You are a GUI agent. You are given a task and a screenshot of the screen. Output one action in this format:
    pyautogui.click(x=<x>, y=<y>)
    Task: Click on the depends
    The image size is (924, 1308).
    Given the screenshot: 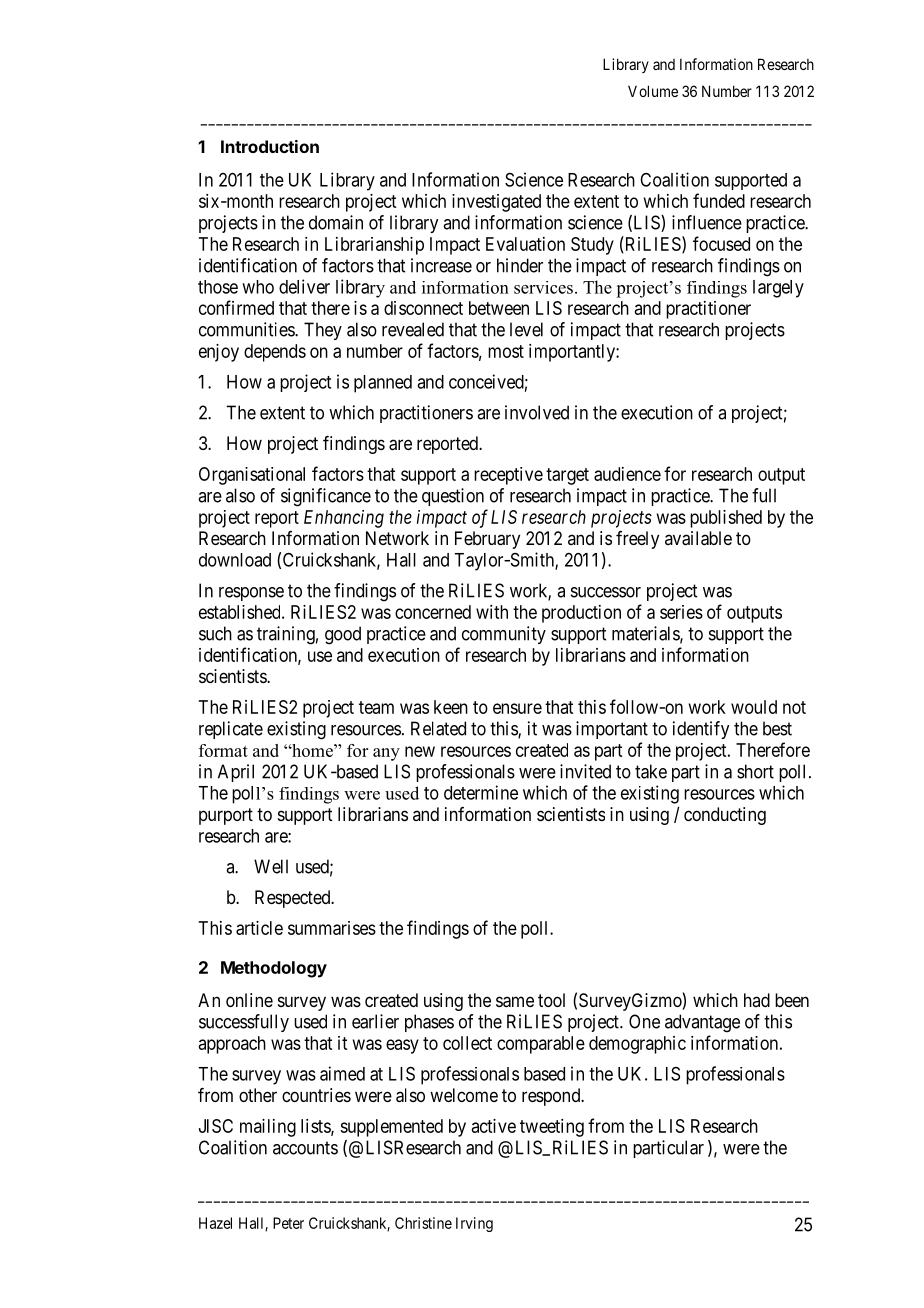 What is the action you would take?
    pyautogui.click(x=275, y=353)
